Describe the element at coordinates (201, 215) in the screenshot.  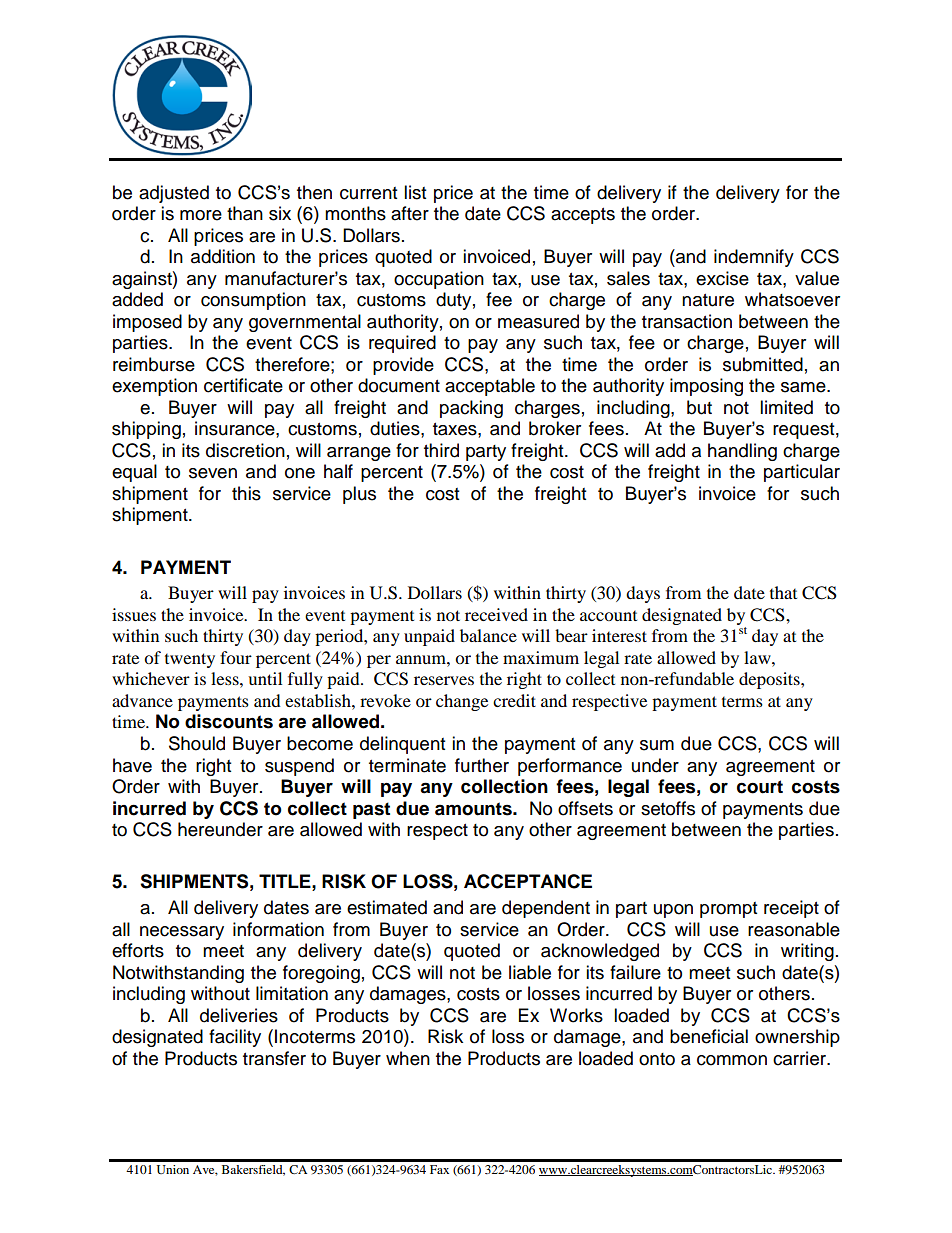
I see `more` at that location.
